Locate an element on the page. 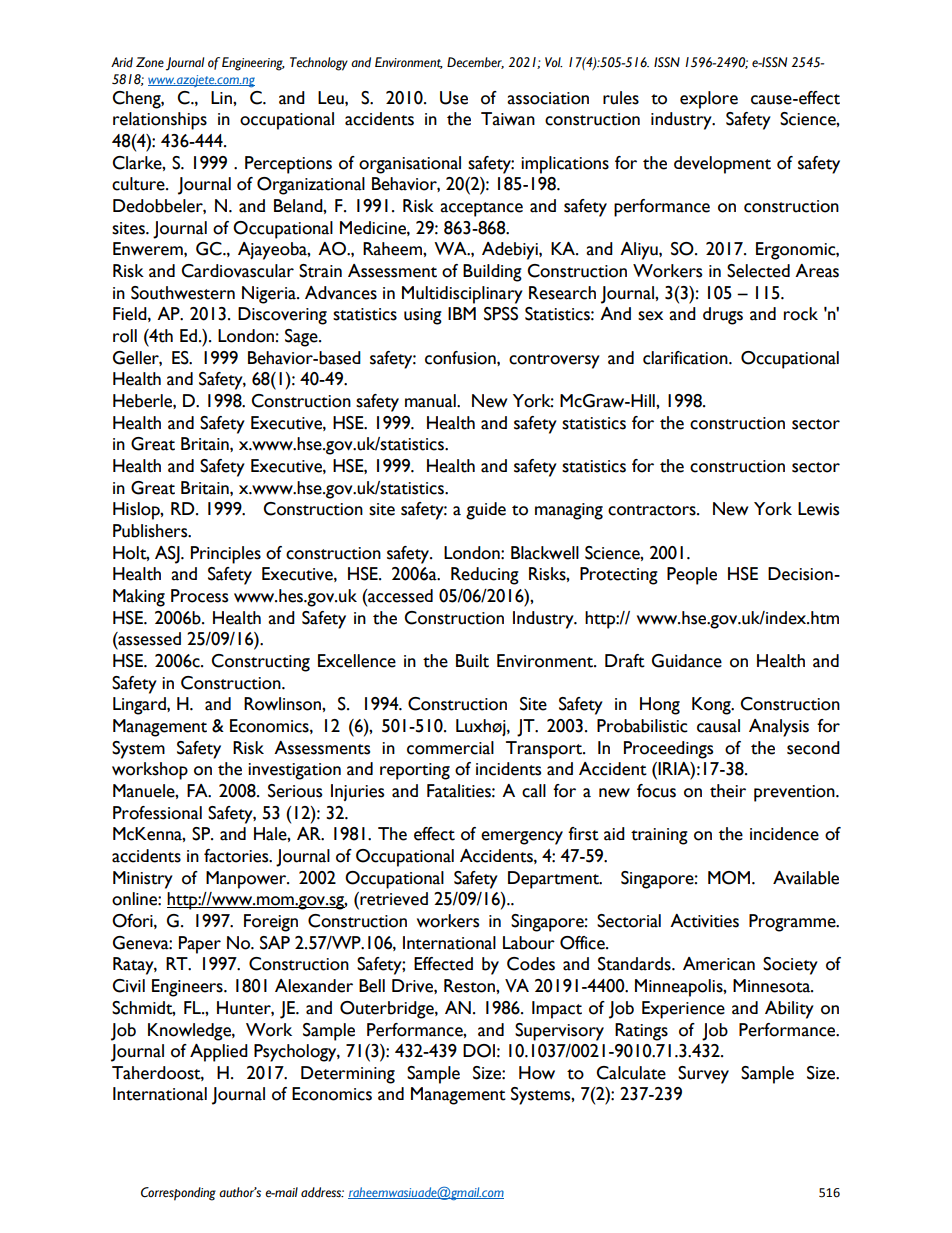 The image size is (952, 1233). December is located at coordinates (475, 63).
